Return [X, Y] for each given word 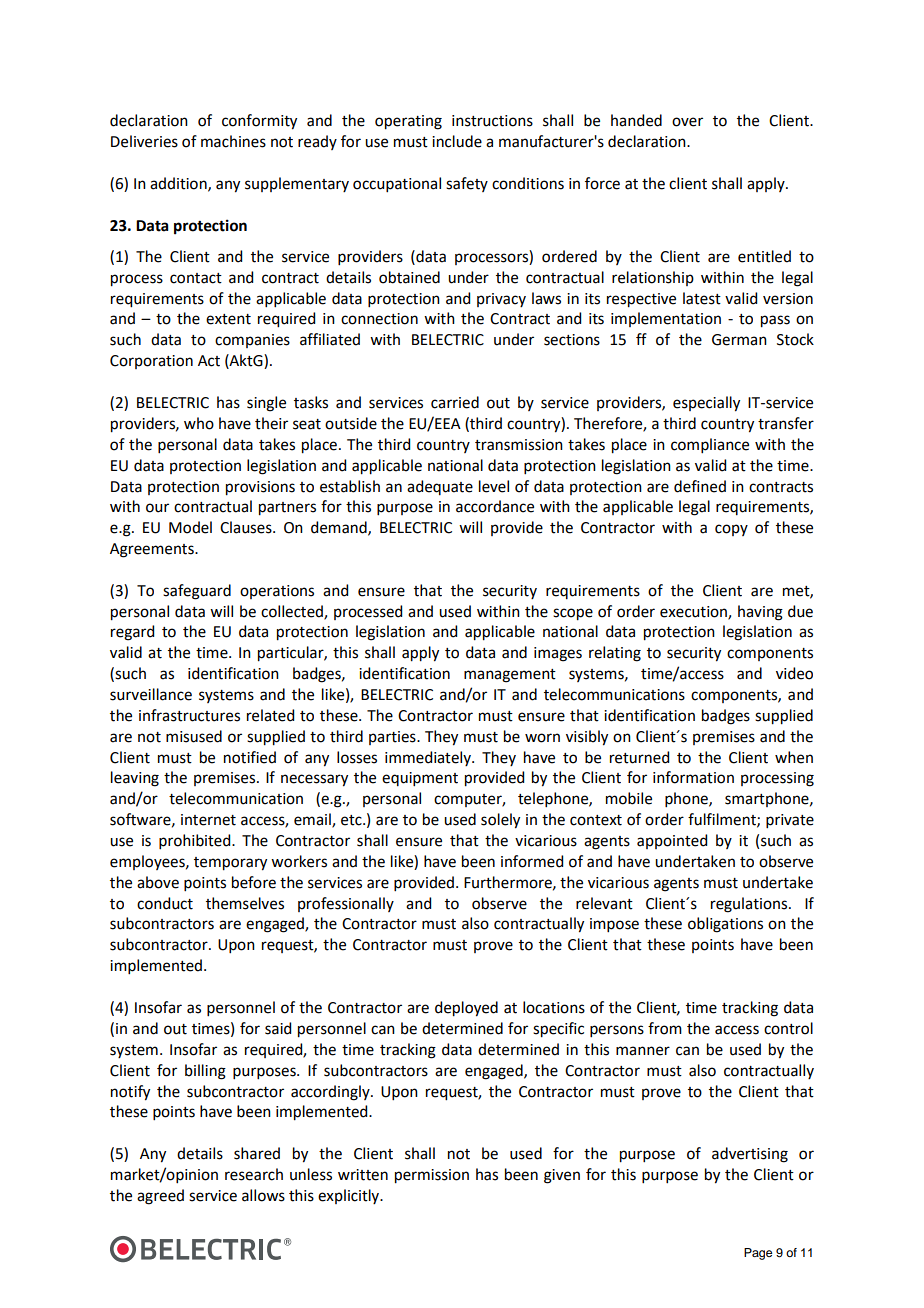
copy [731, 530]
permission [432, 1176]
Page [758, 1254]
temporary [230, 864]
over [687, 122]
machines [233, 141]
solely [500, 821]
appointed [672, 841]
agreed [160, 1197]
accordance [495, 506]
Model [190, 527]
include [457, 141]
